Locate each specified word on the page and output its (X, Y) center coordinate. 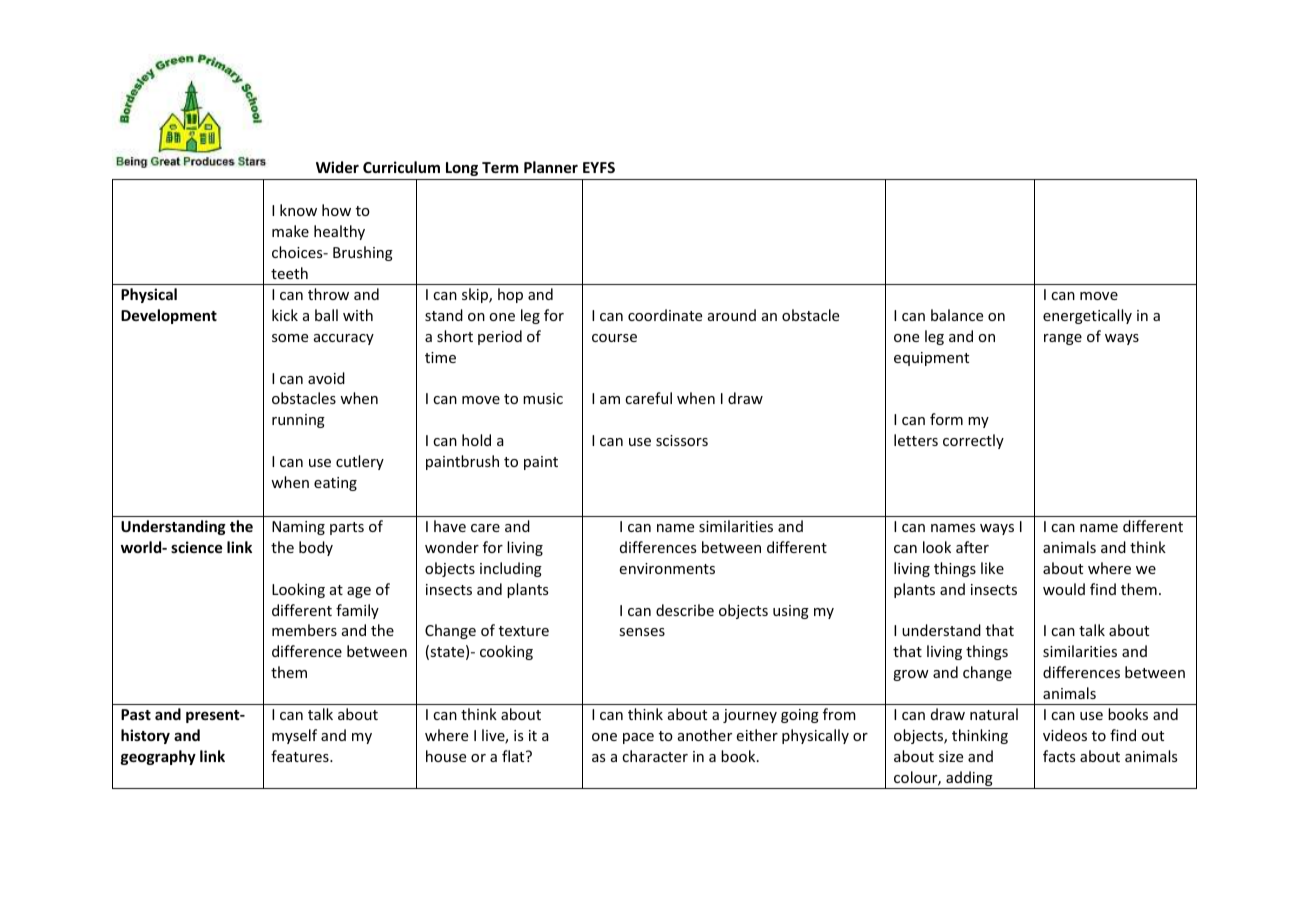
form (946, 419)
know (298, 210)
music (543, 398)
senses (642, 632)
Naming (298, 528)
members (304, 630)
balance (957, 315)
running (298, 421)
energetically (1087, 316)
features (301, 756)
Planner (551, 167)
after (972, 547)
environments (667, 568)
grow (911, 675)
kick (285, 315)
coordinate (665, 315)
